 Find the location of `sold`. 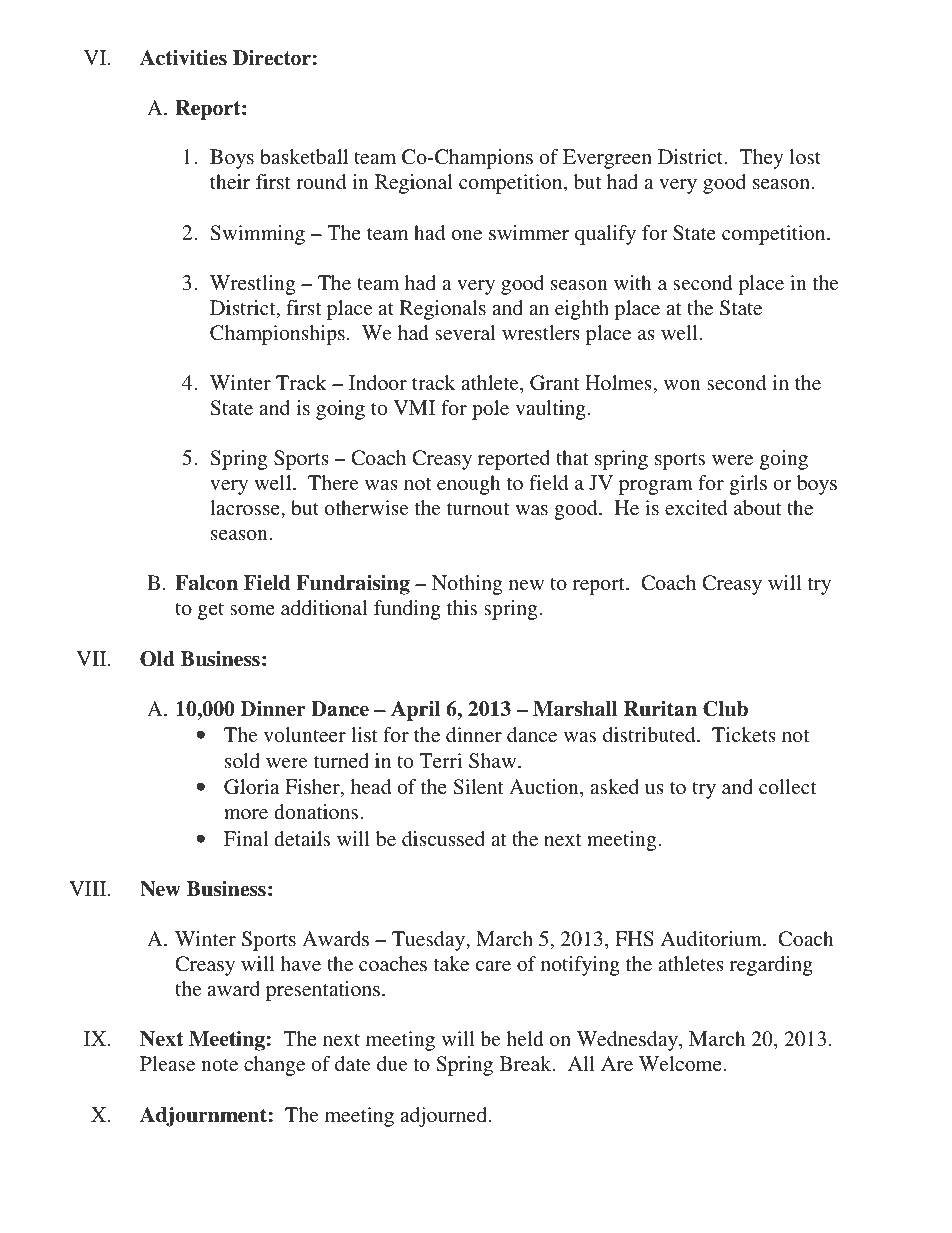

sold is located at coordinates (242, 760).
